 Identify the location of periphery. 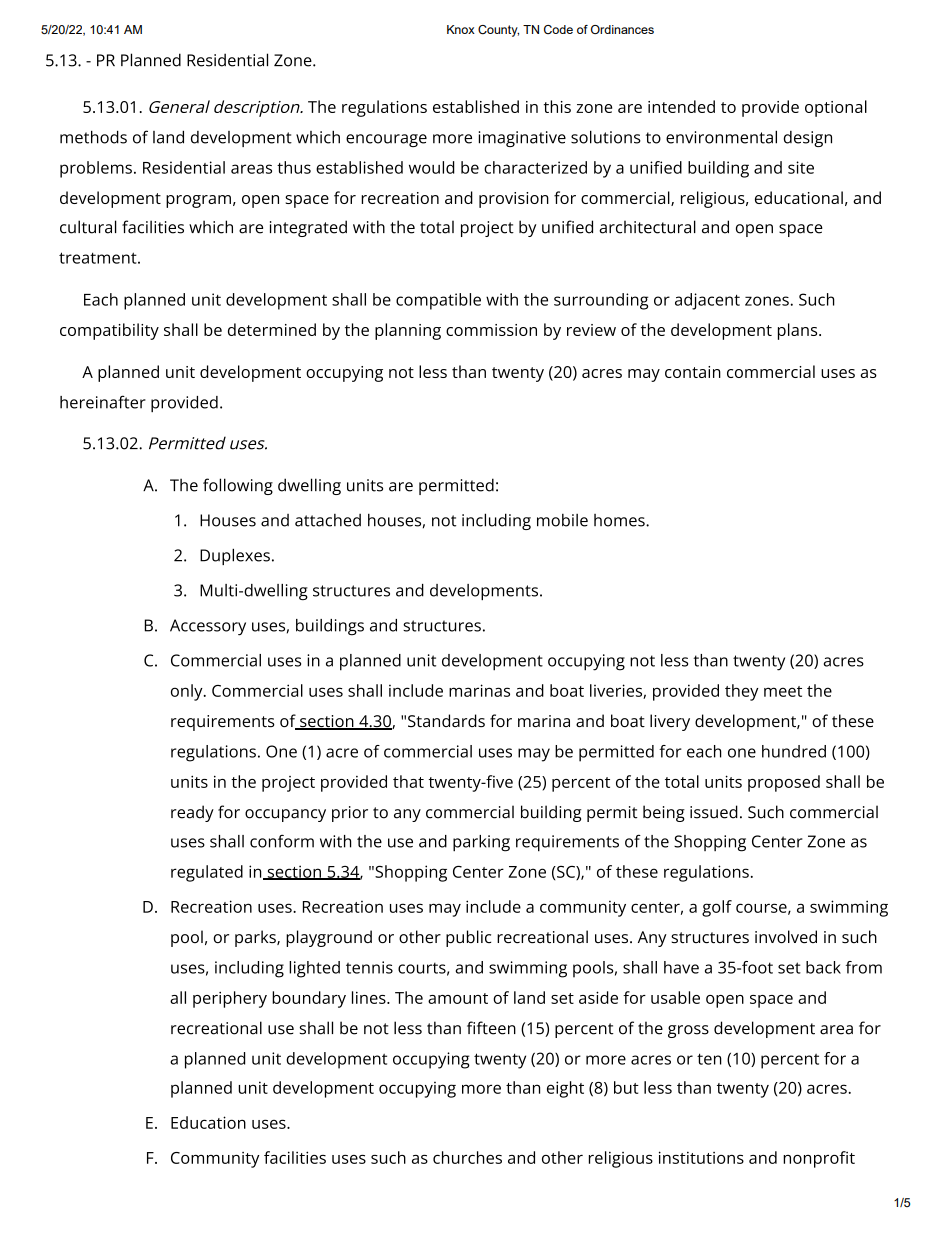
(230, 999).
